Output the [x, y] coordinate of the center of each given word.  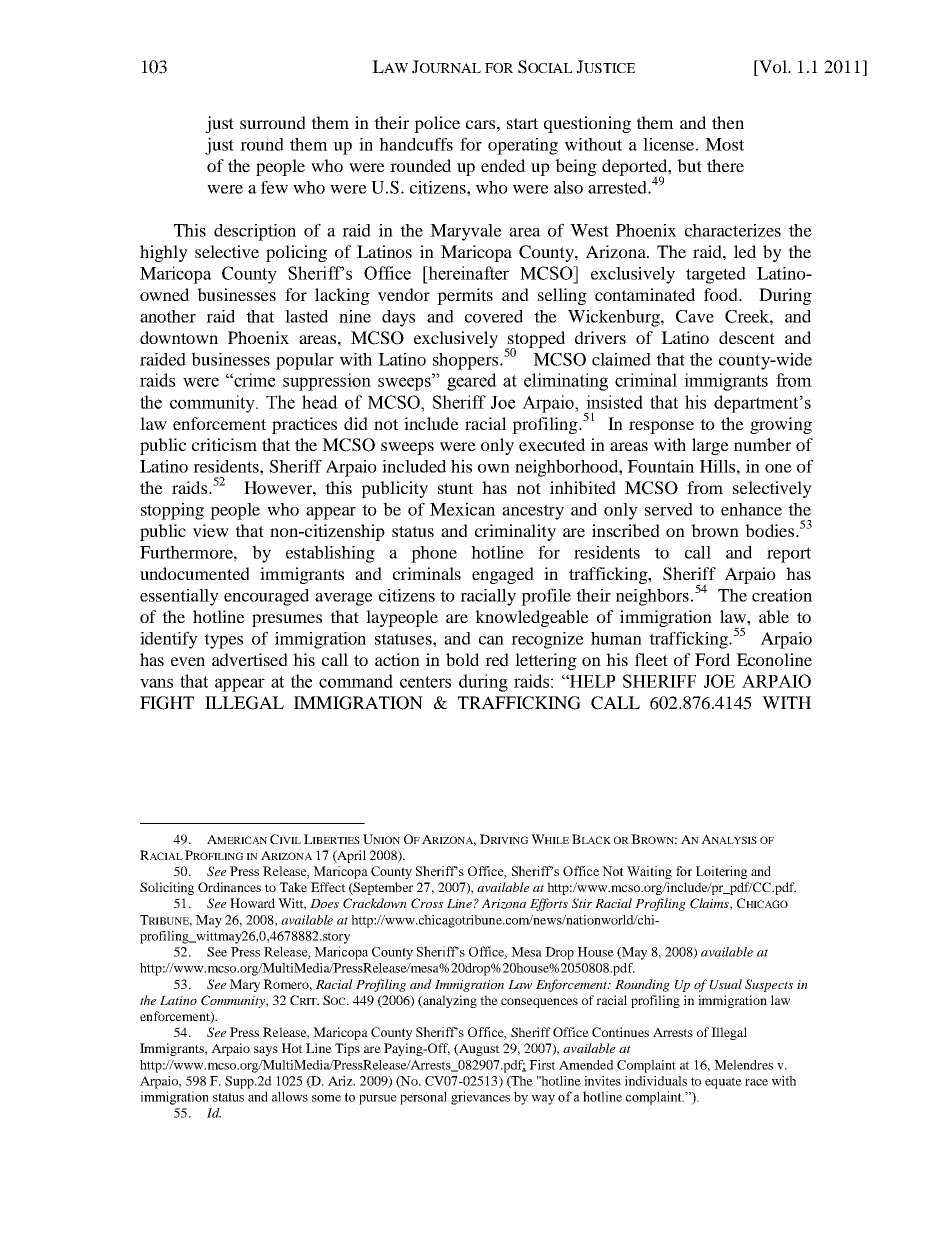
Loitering [721, 872]
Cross [427, 903]
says [266, 1051]
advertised [250, 659]
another [168, 316]
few [274, 187]
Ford [712, 659]
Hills [717, 466]
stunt [455, 488]
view [211, 530]
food [722, 294]
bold [462, 659]
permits [465, 296]
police [437, 124]
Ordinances [229, 887]
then [728, 122]
